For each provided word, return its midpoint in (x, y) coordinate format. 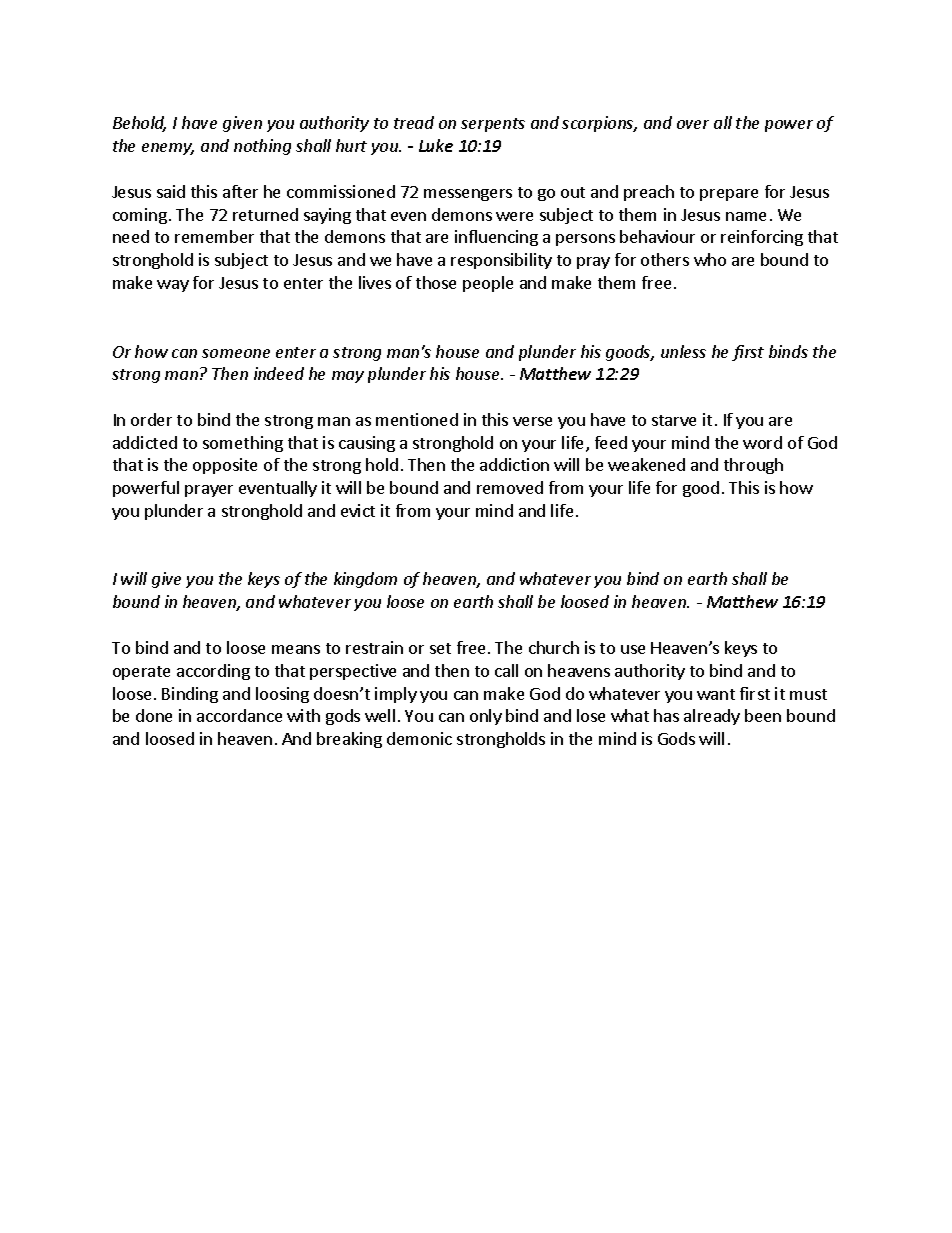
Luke (436, 145)
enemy (168, 149)
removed (510, 487)
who (710, 259)
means (296, 649)
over (693, 124)
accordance (239, 715)
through (753, 466)
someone (236, 353)
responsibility (501, 261)
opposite (225, 466)
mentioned (417, 419)
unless (683, 351)
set (440, 648)
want (716, 694)
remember (214, 236)
